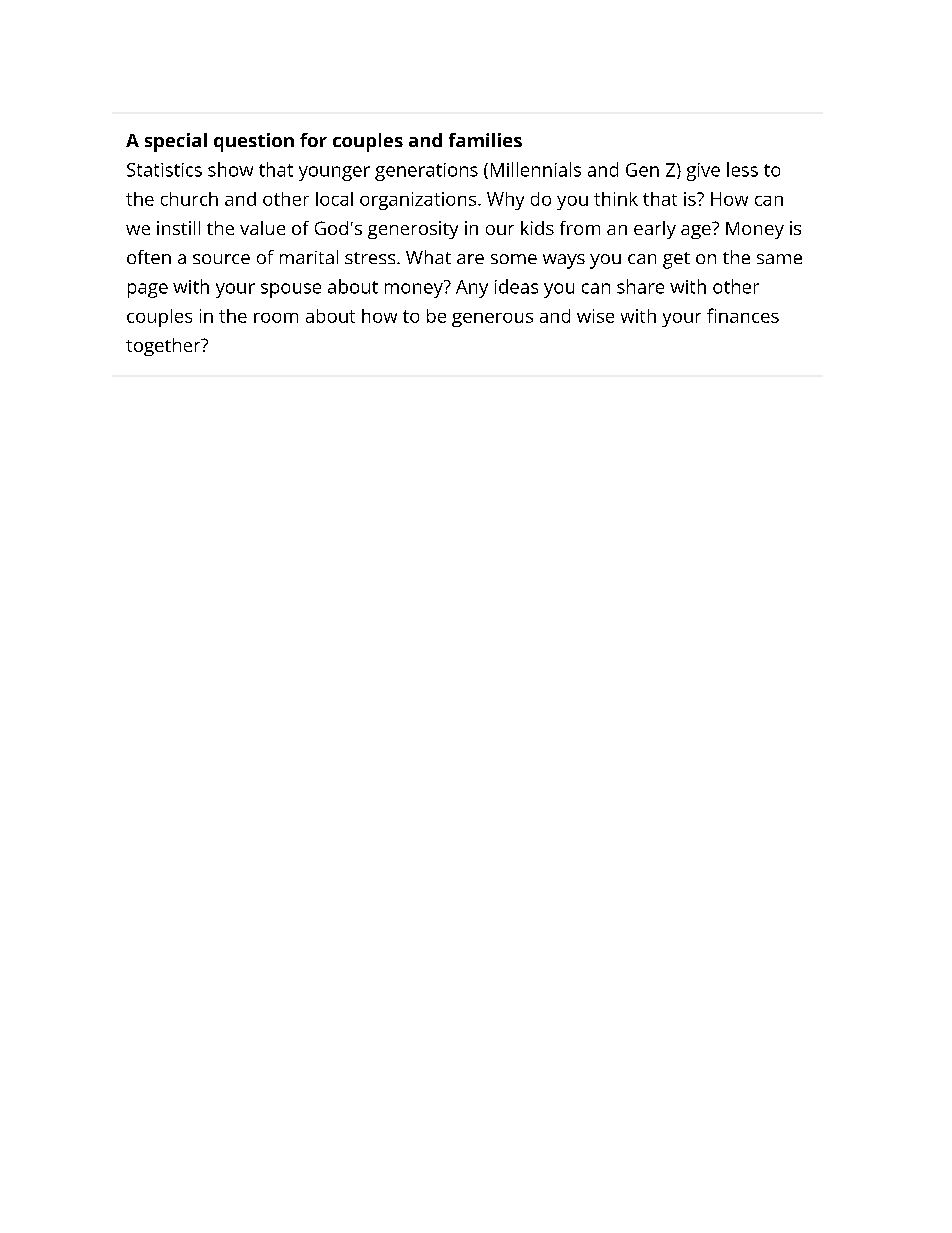  I want to click on families, so click(485, 140).
